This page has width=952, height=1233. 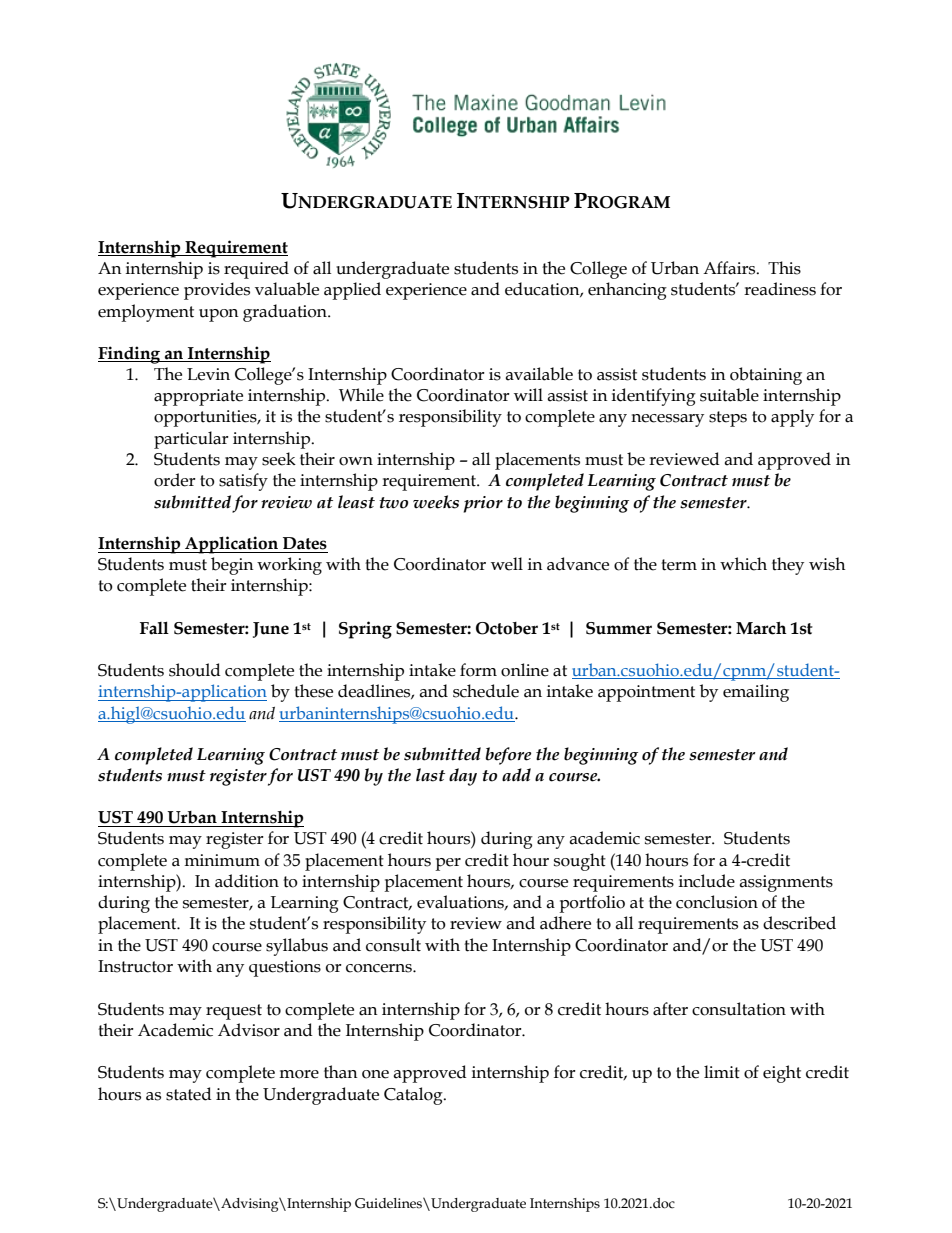 I want to click on applied, so click(x=352, y=291).
